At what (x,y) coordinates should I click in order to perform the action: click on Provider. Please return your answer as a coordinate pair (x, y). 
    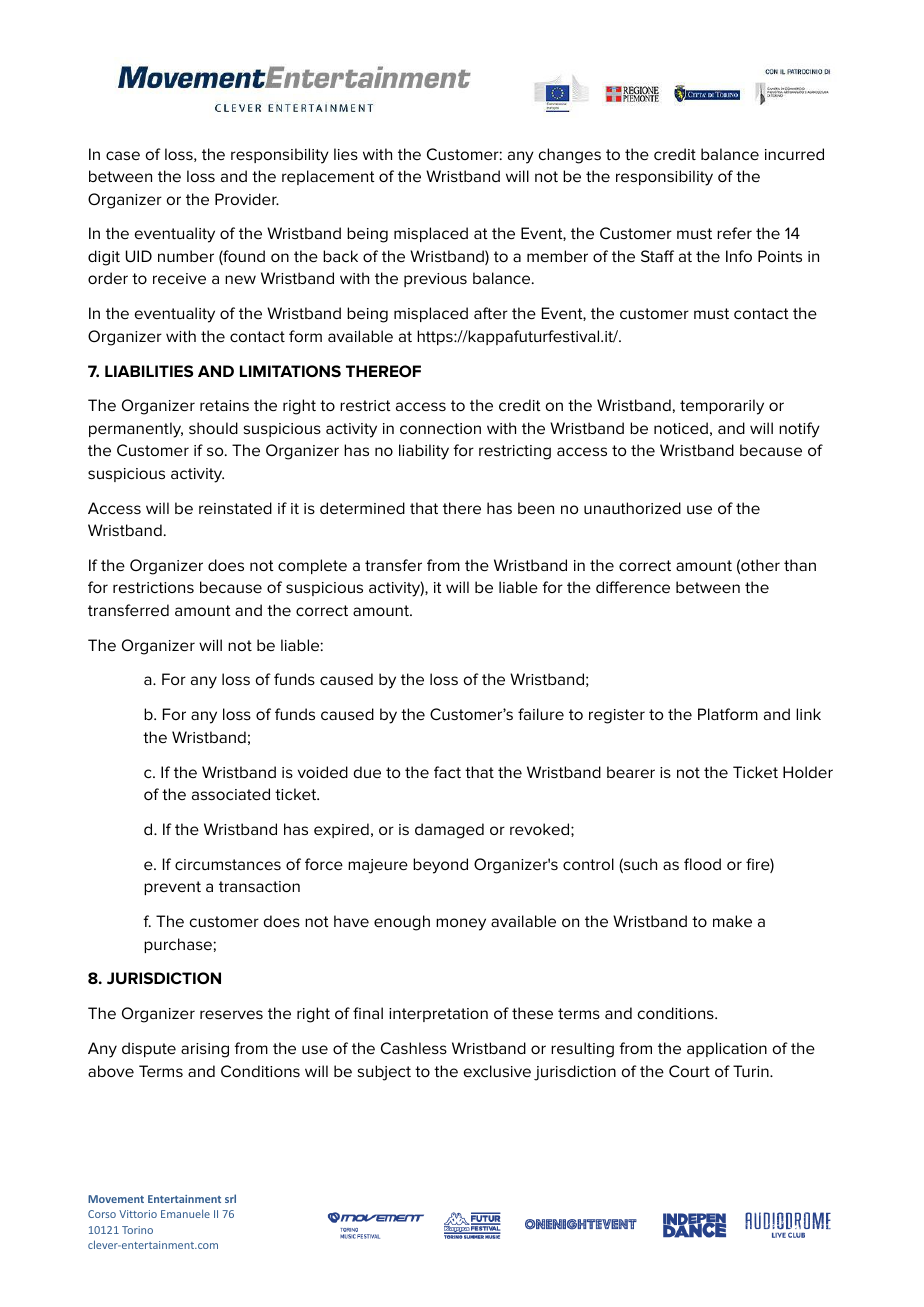
    Looking at the image, I should click on (247, 199).
